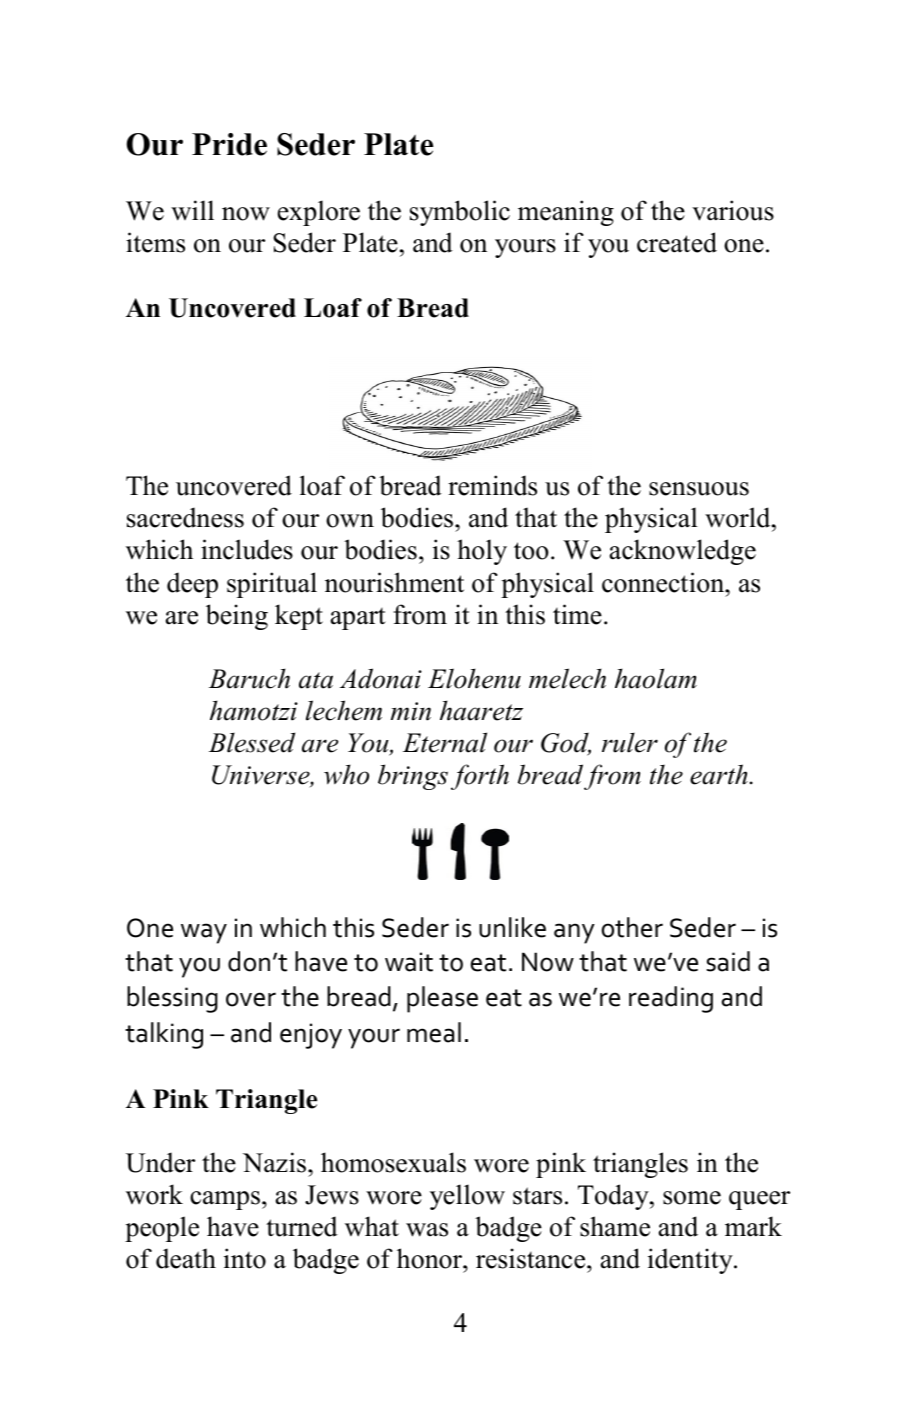 Image resolution: width=921 pixels, height=1423 pixels. I want to click on way, so click(204, 933).
